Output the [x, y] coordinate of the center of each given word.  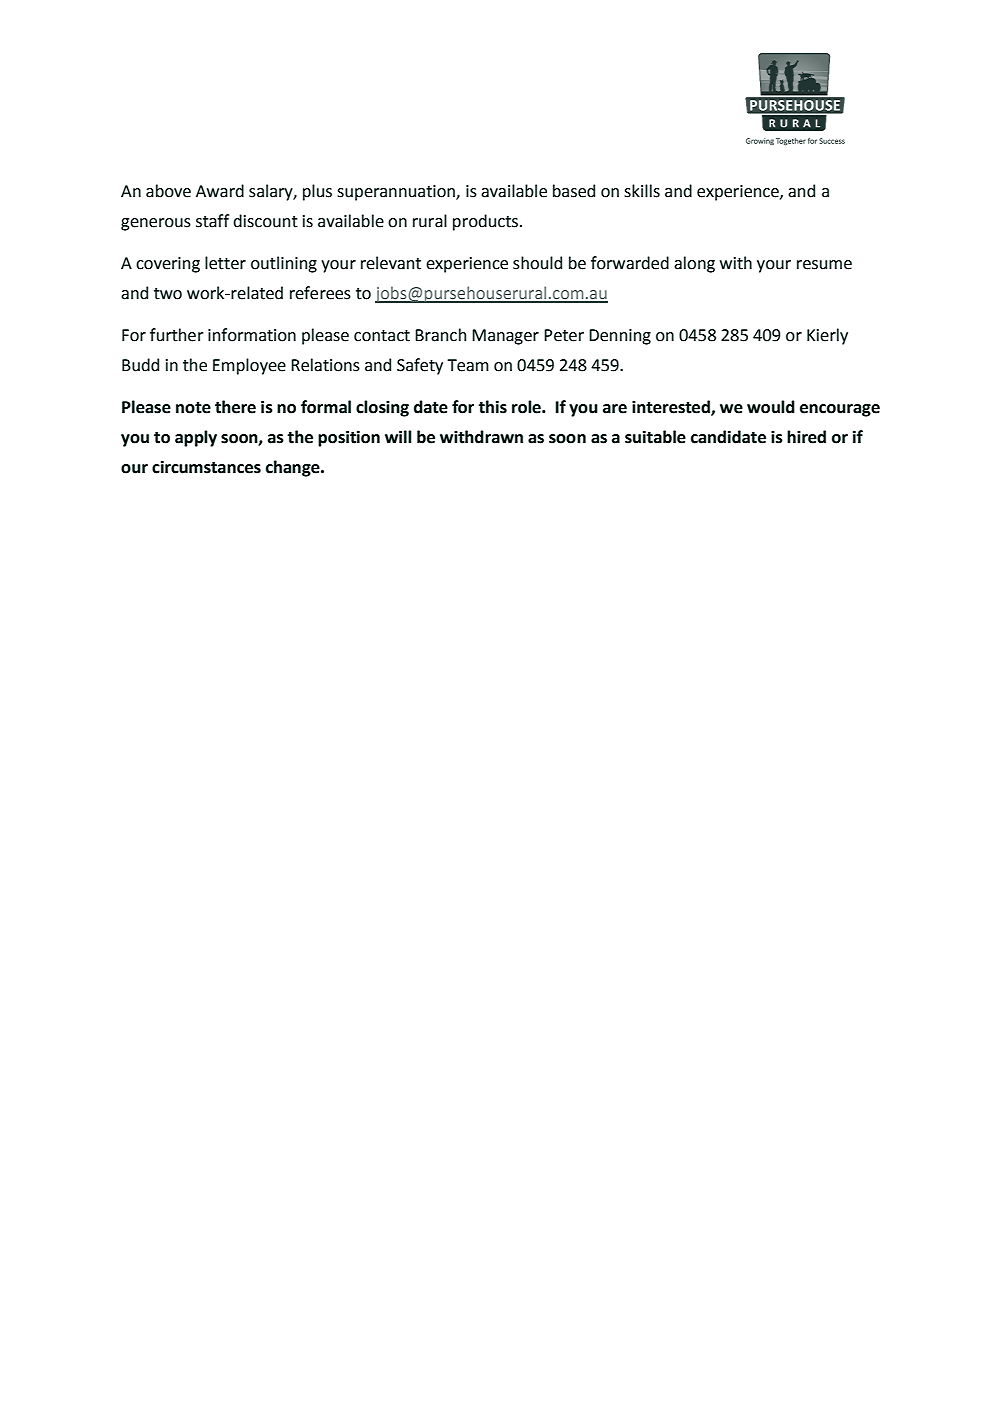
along [694, 264]
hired [806, 437]
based [574, 191]
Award [220, 191]
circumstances [206, 467]
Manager [505, 337]
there [235, 407]
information [252, 335]
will [398, 436]
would [771, 407]
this [492, 407]
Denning [620, 337]
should [537, 263]
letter [225, 263]
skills [642, 191]
